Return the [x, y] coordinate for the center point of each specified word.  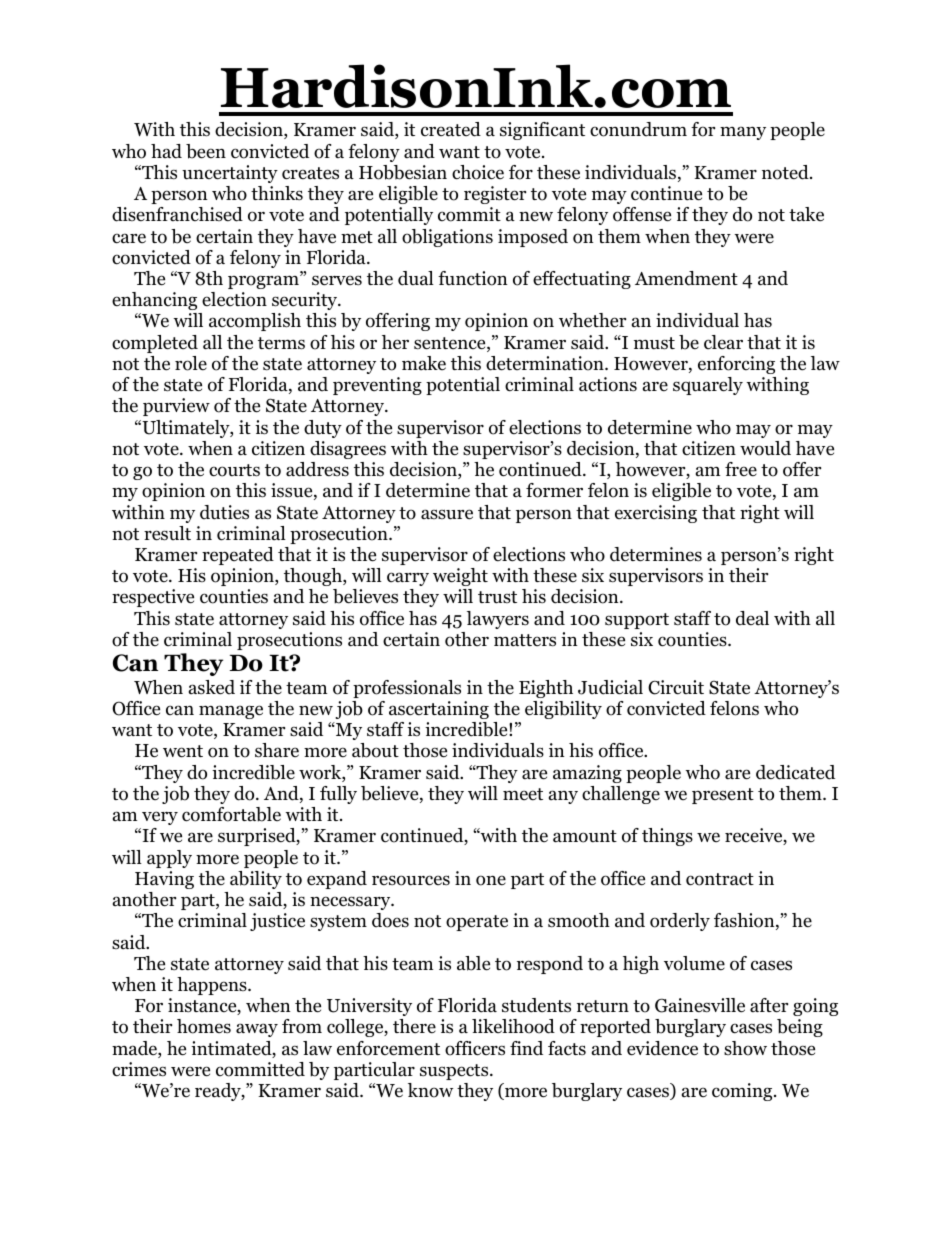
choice [478, 172]
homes [204, 1026]
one [491, 880]
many [743, 133]
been [206, 151]
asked [212, 687]
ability [256, 880]
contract [720, 879]
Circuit [676, 687]
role [191, 363]
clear [723, 342]
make [424, 363]
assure [447, 514]
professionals [407, 689]
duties [224, 512]
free [741, 469]
